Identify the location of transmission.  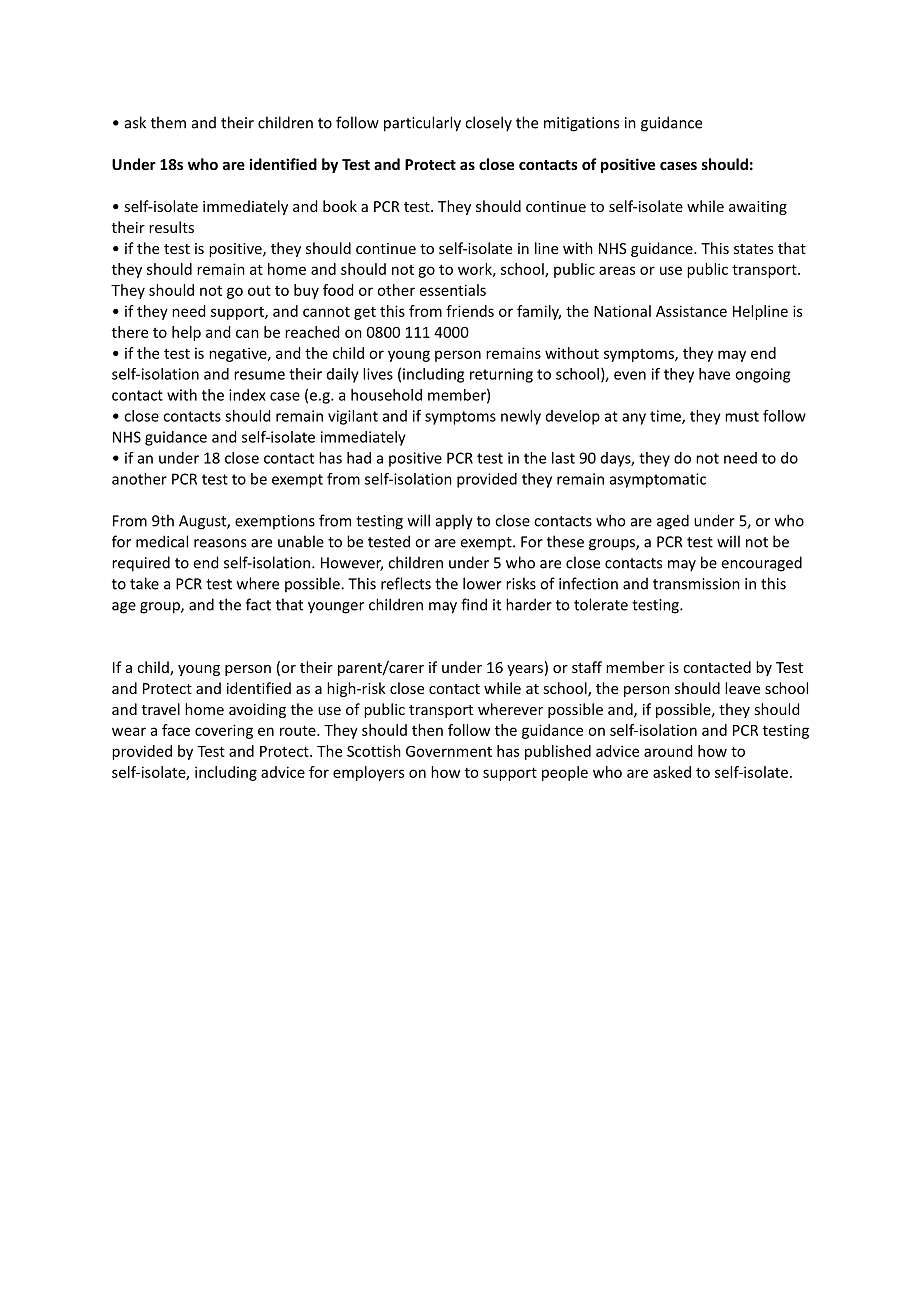
(696, 584).
